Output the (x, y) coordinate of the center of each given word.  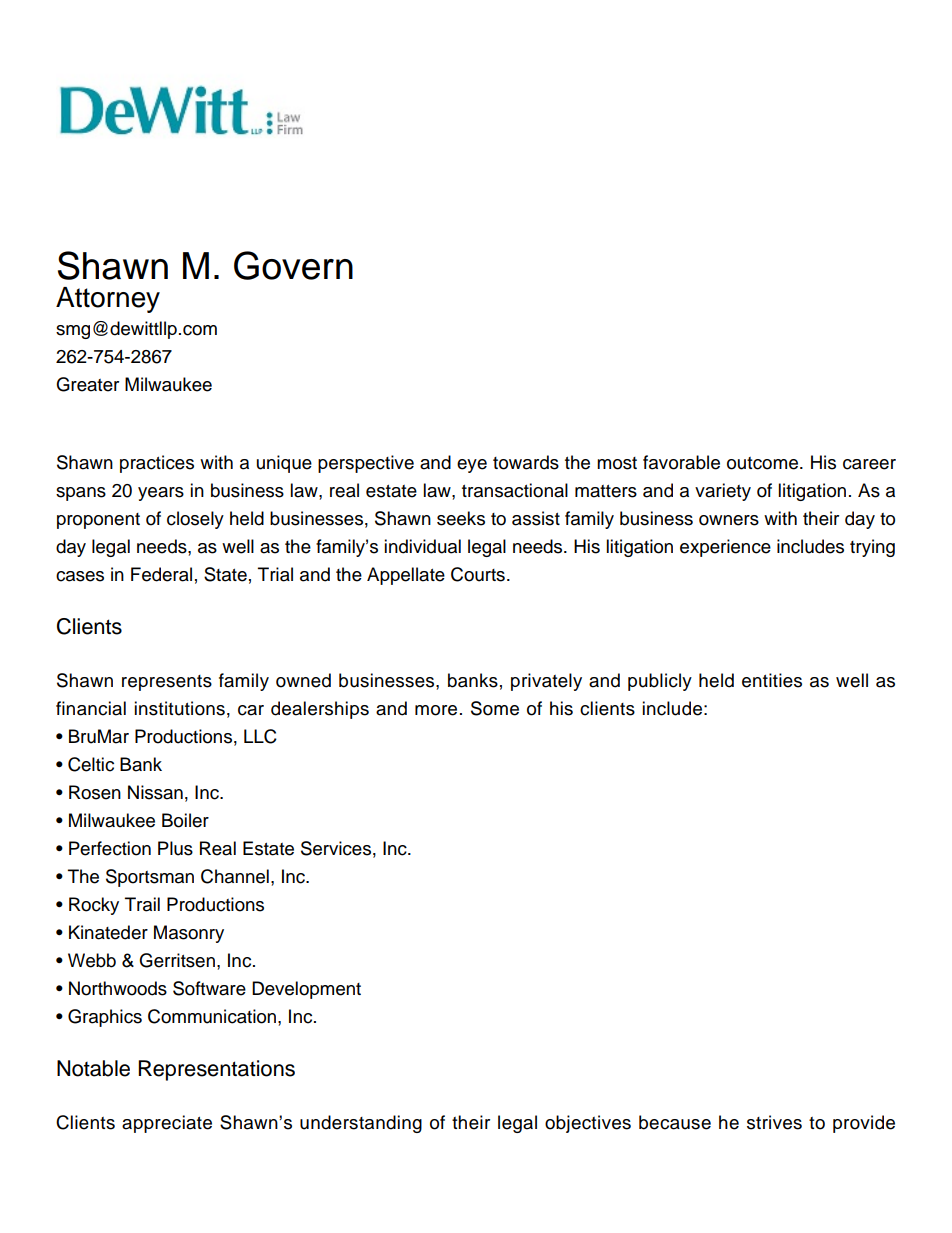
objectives (588, 1124)
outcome (762, 463)
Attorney (108, 300)
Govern (293, 265)
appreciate (167, 1124)
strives (774, 1122)
